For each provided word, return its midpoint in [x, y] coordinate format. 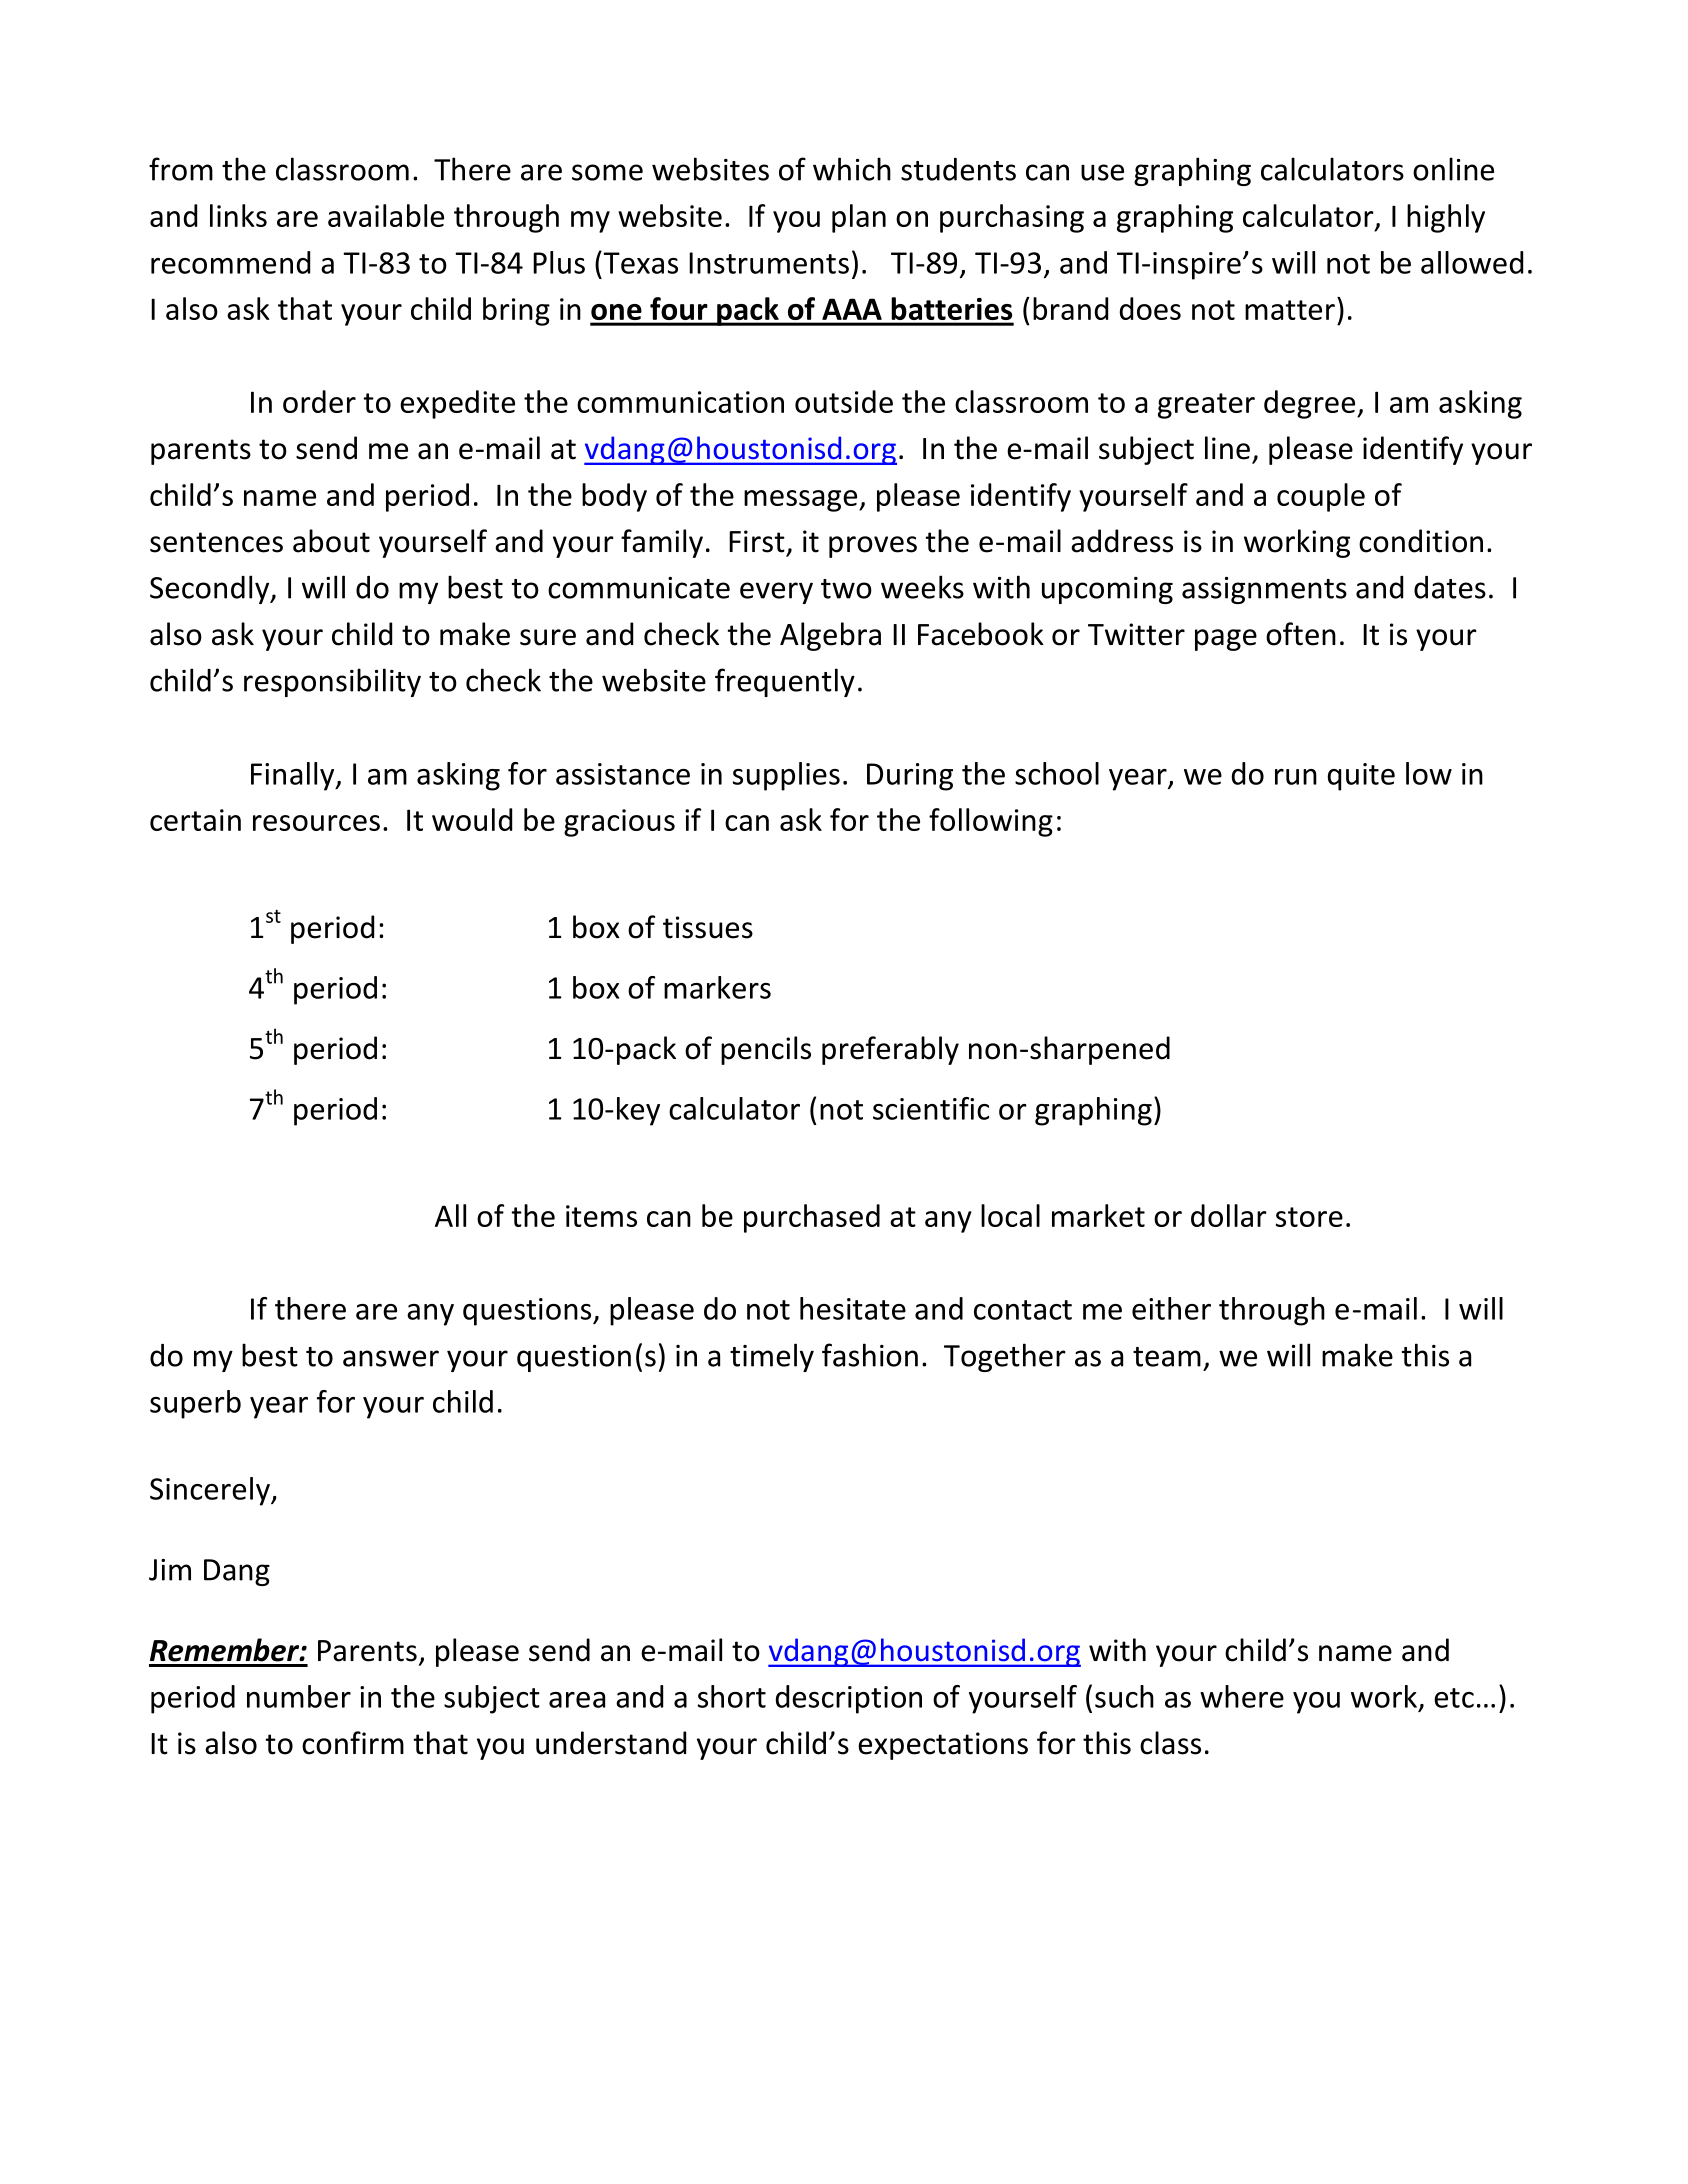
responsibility [332, 682]
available [386, 215]
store [1309, 1217]
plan [859, 218]
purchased [812, 1218]
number [299, 1696]
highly [1446, 218]
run [1296, 777]
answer [391, 1358]
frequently [785, 682]
